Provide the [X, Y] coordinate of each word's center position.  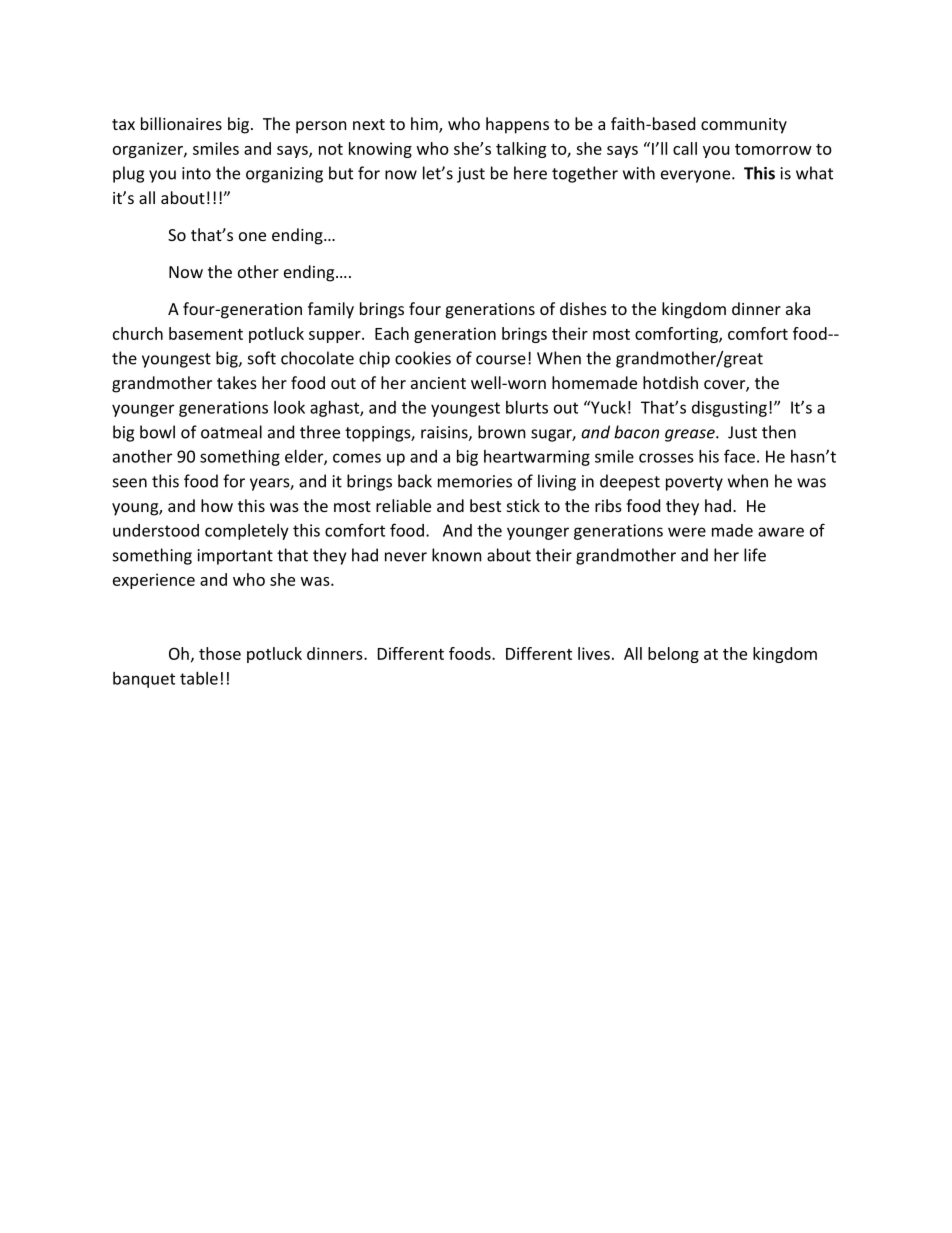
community [744, 126]
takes [237, 382]
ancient [438, 383]
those [220, 653]
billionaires [181, 123]
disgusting [729, 409]
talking [521, 150]
